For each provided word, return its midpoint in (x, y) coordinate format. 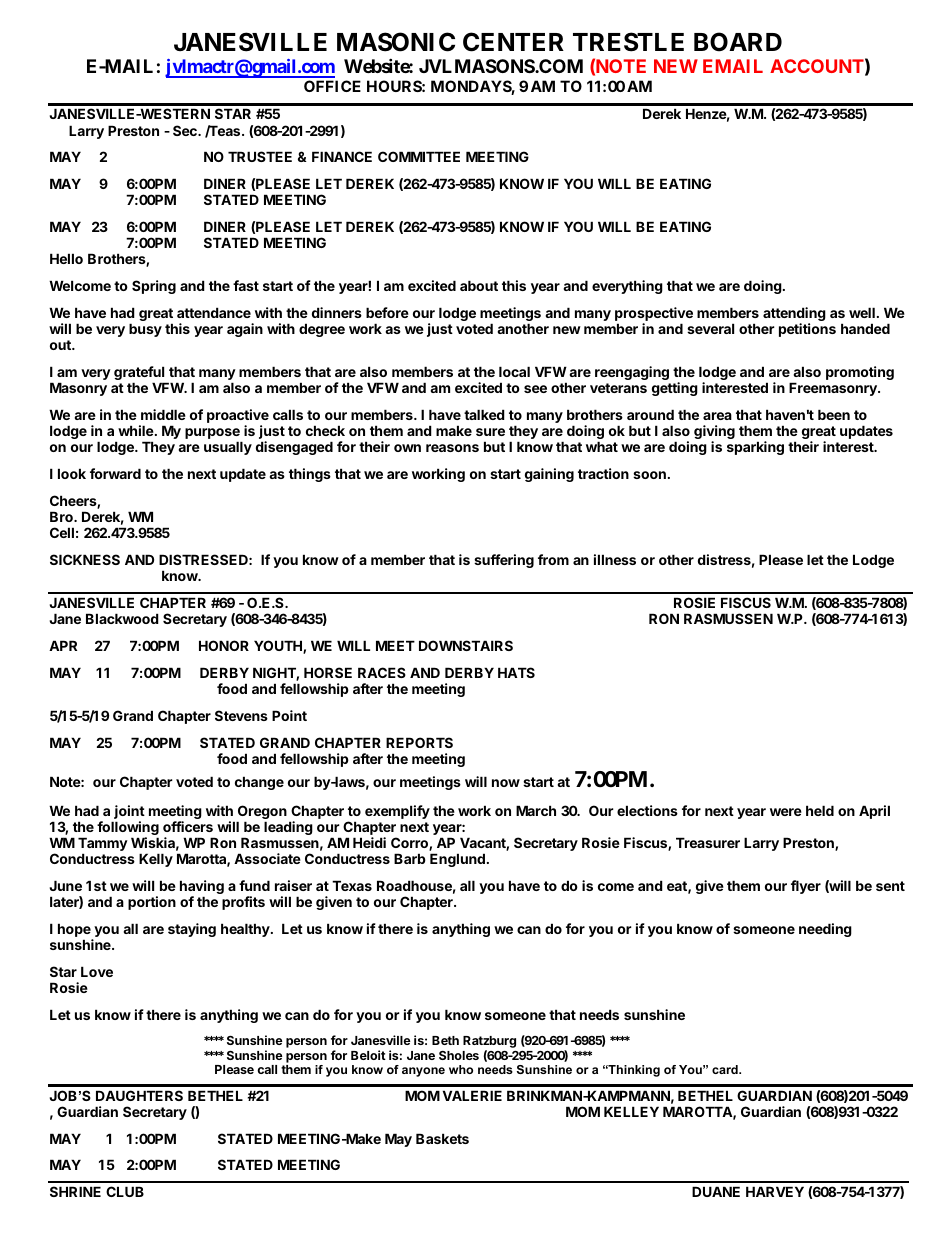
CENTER (513, 42)
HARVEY (775, 1191)
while (137, 430)
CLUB (125, 1191)
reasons (452, 448)
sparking (755, 448)
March (536, 810)
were (786, 812)
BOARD (738, 42)
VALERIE (472, 1095)
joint (128, 813)
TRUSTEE (260, 156)
